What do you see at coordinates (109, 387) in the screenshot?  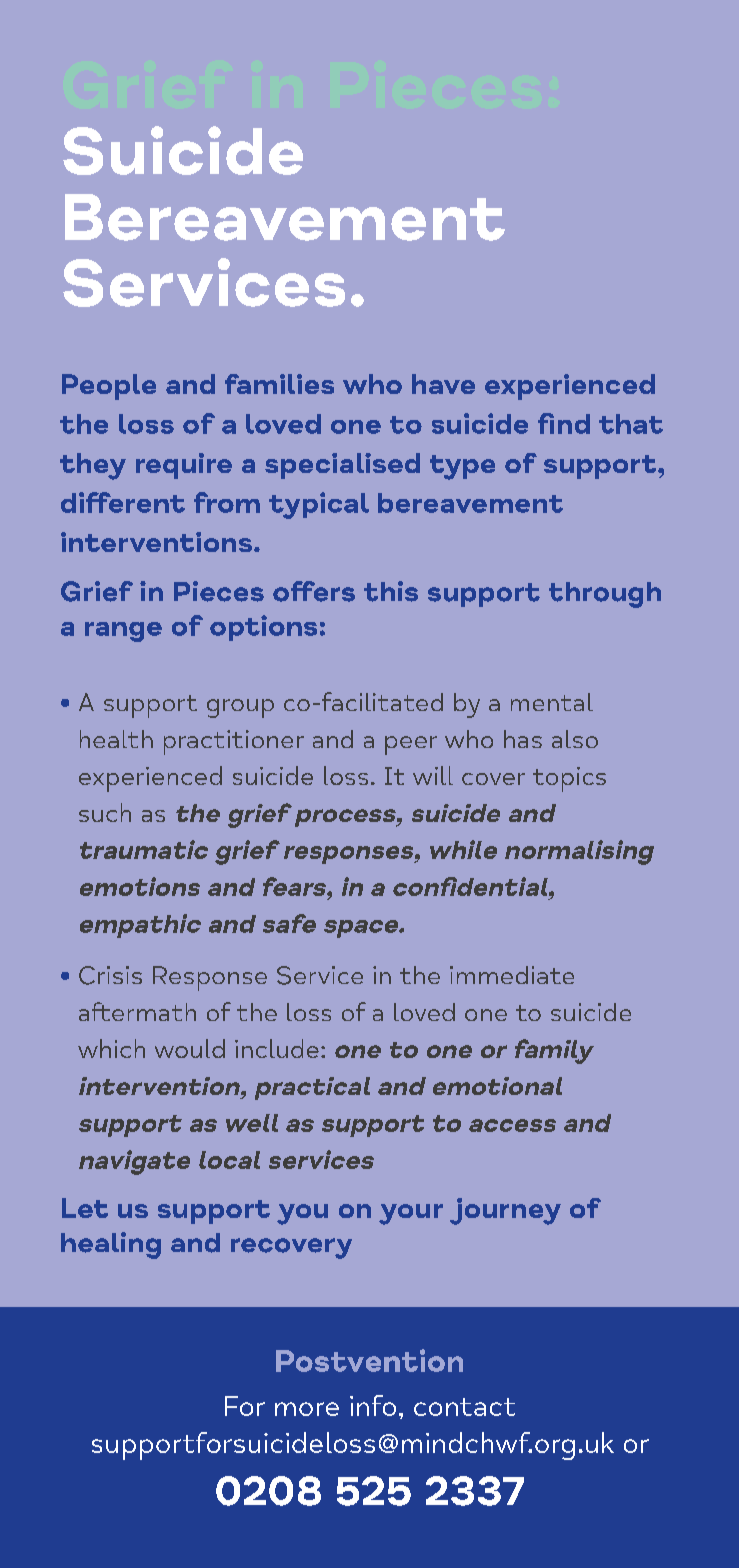 I see `People` at bounding box center [109, 387].
